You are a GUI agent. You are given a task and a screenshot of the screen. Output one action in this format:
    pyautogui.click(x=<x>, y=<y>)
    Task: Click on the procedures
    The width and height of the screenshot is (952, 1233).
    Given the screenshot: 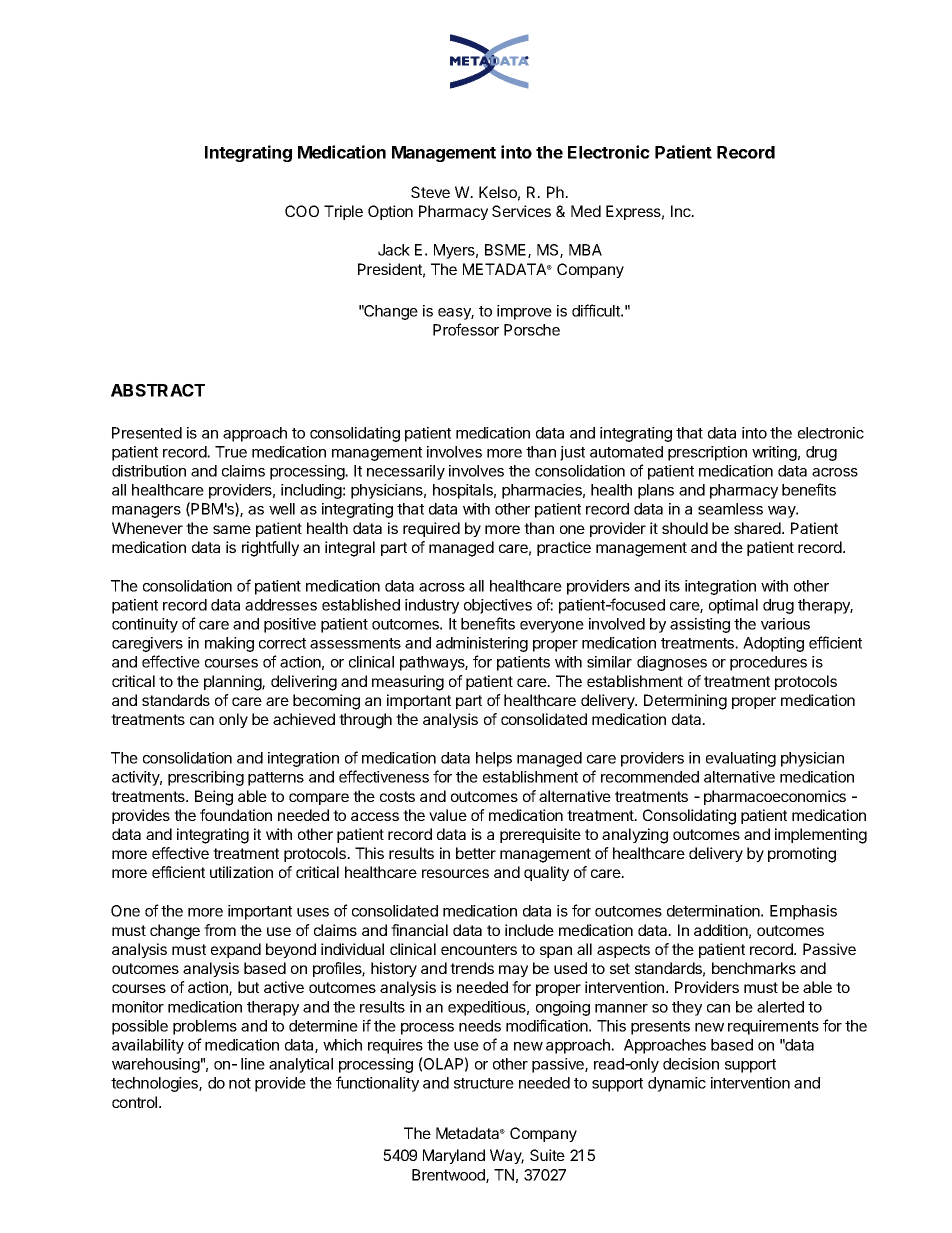 What is the action you would take?
    pyautogui.click(x=768, y=663)
